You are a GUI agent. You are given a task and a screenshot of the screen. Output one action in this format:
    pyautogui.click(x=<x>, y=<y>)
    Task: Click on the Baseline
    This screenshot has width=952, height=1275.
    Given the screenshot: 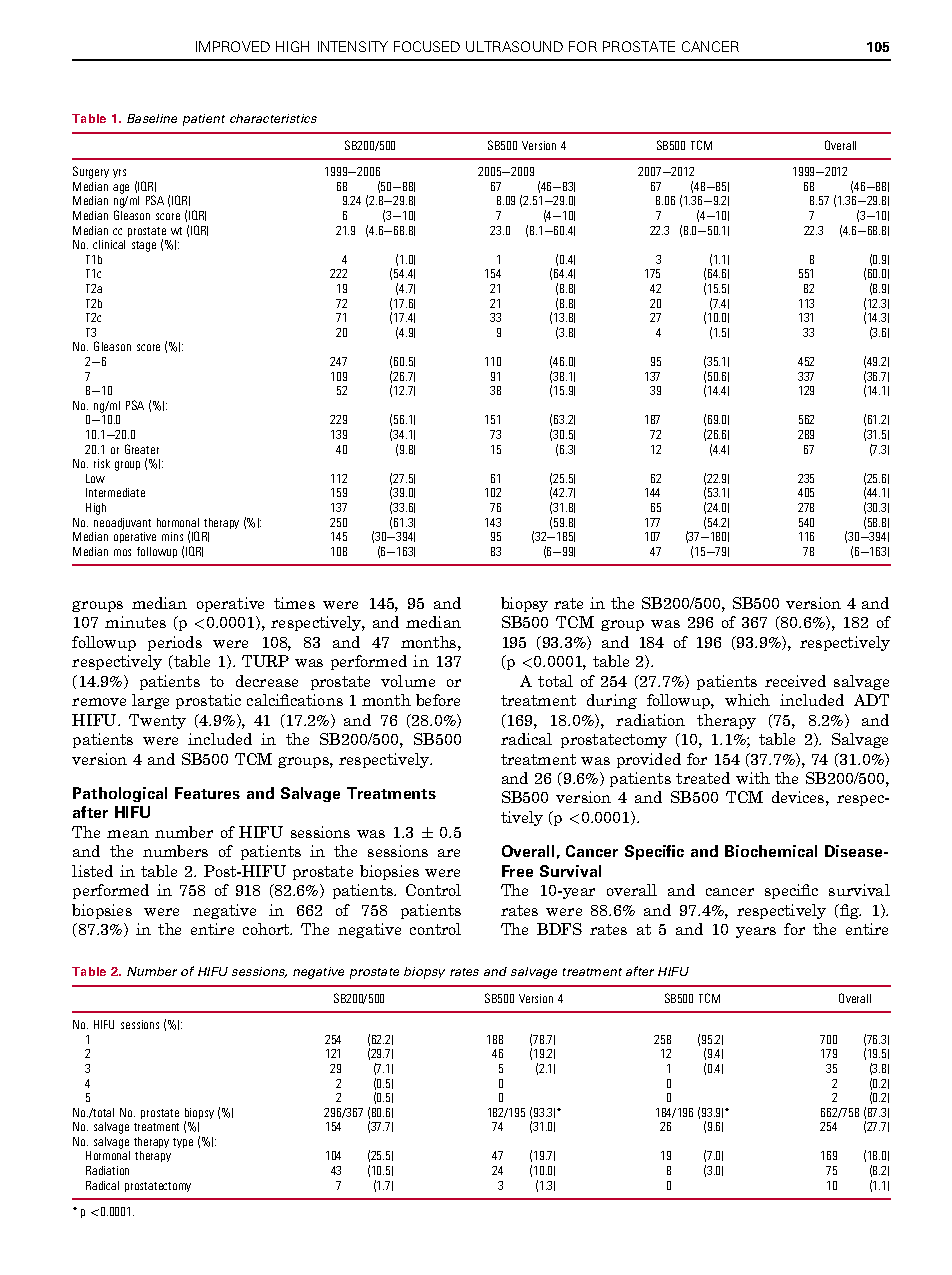 What is the action you would take?
    pyautogui.click(x=152, y=118)
